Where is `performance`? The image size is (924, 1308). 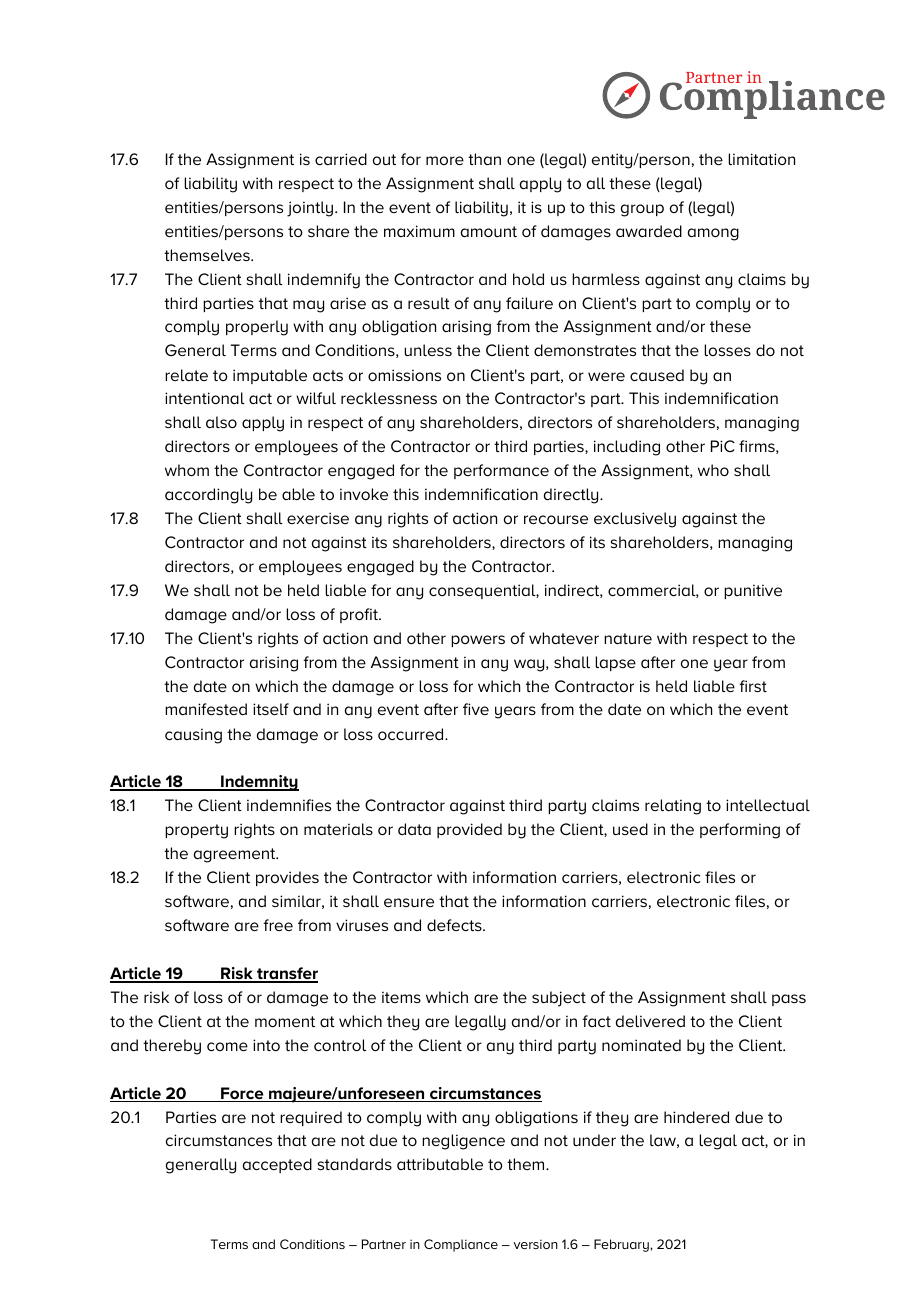
performance is located at coordinates (501, 471).
